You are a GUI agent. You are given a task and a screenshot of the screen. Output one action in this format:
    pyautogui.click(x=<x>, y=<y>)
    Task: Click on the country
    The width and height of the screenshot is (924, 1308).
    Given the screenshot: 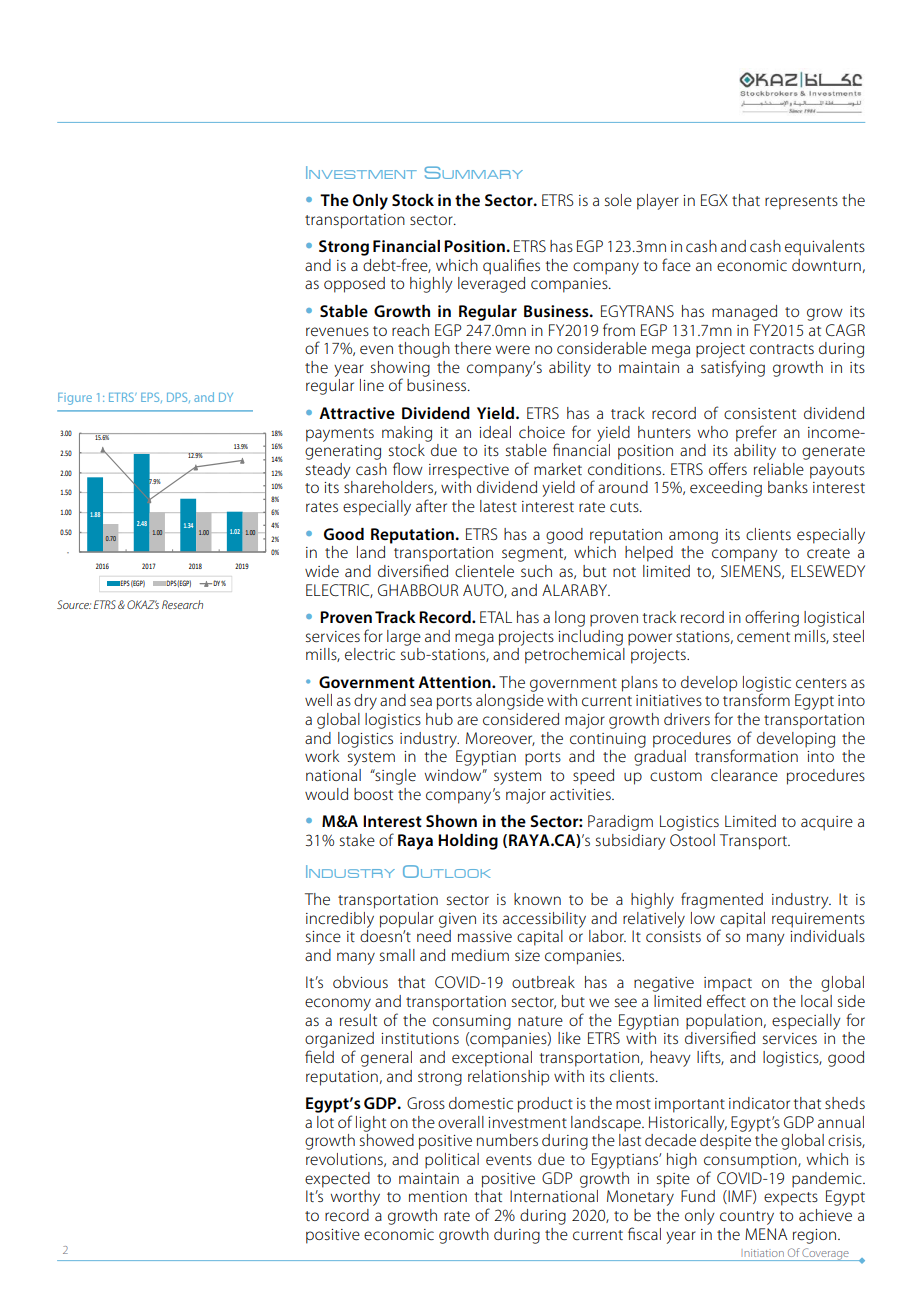 What is the action you would take?
    pyautogui.click(x=747, y=1218)
